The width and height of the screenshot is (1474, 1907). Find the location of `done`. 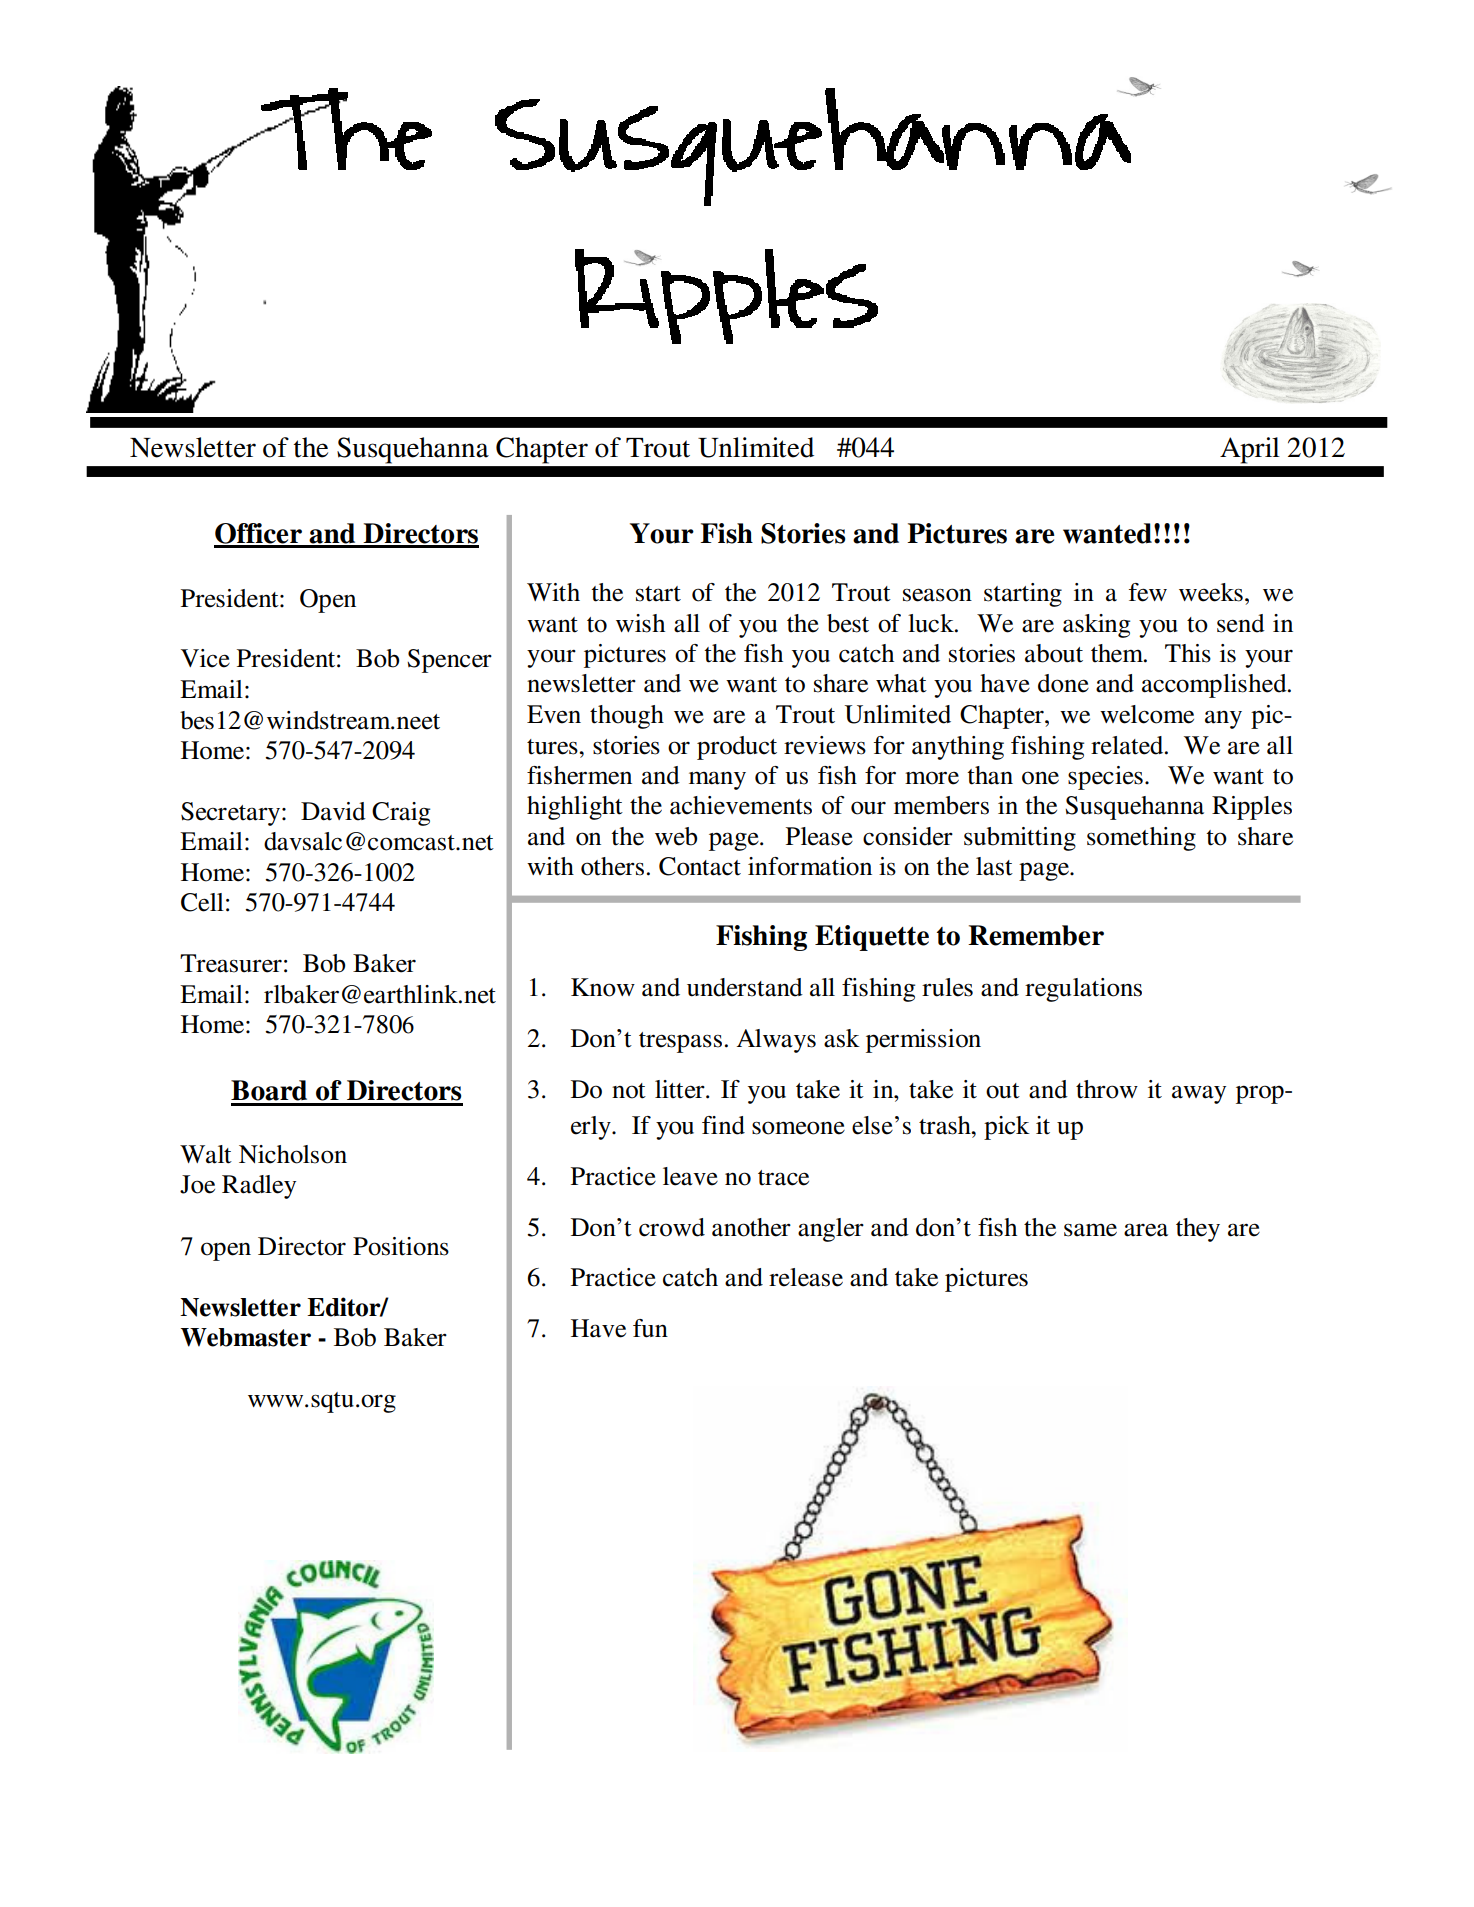

done is located at coordinates (1063, 683).
